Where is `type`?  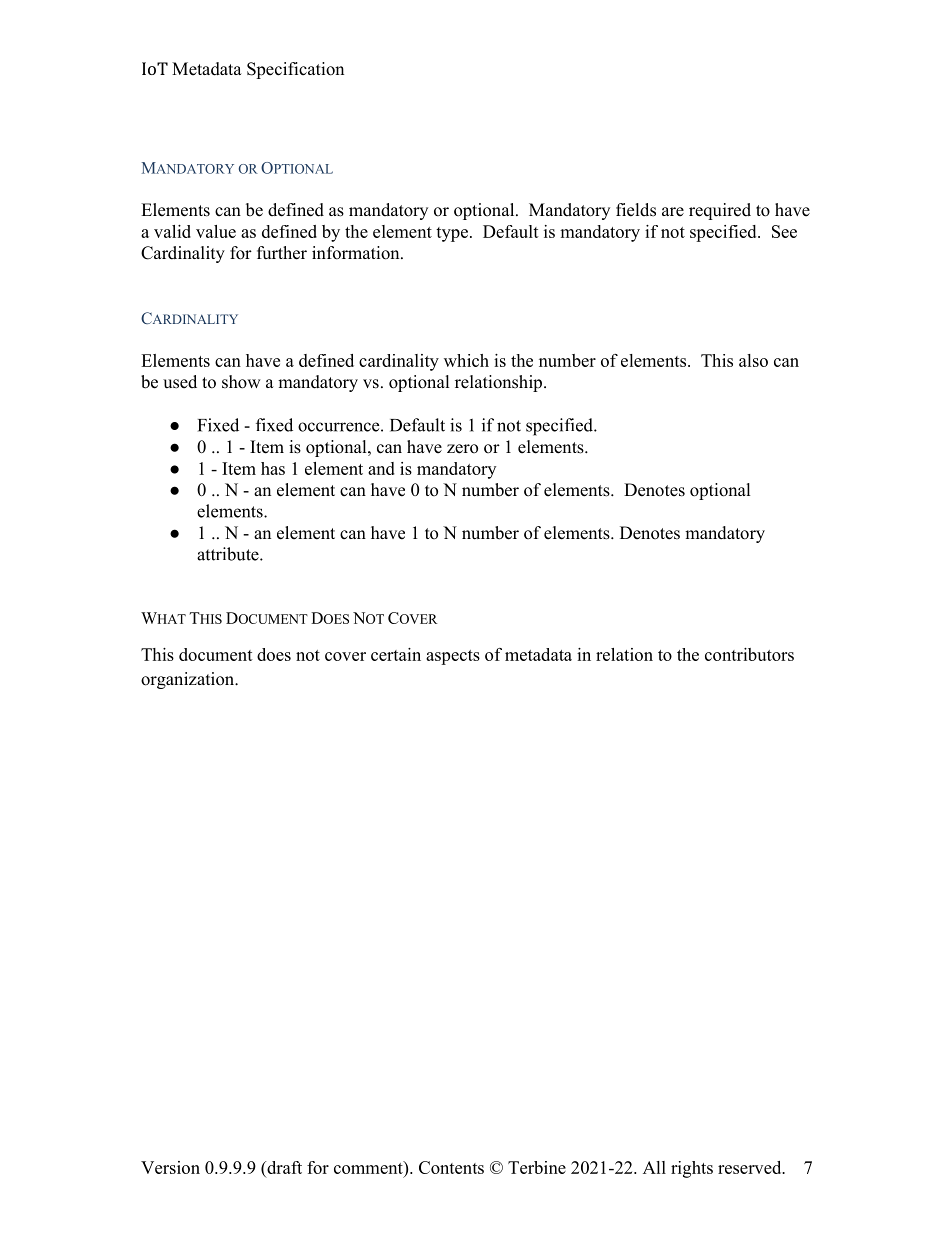 type is located at coordinates (452, 234).
